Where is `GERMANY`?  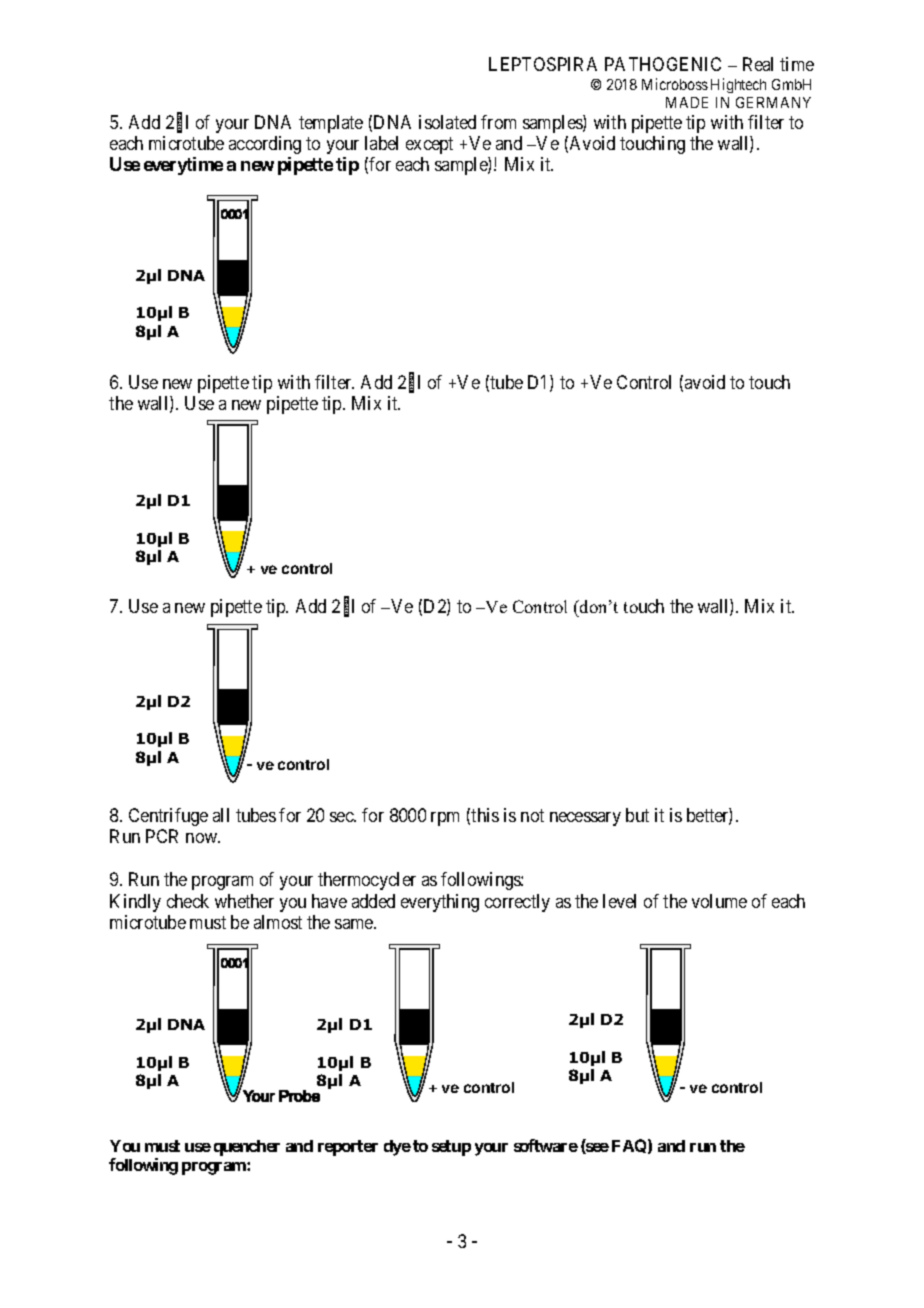 GERMANY is located at coordinates (773, 102).
